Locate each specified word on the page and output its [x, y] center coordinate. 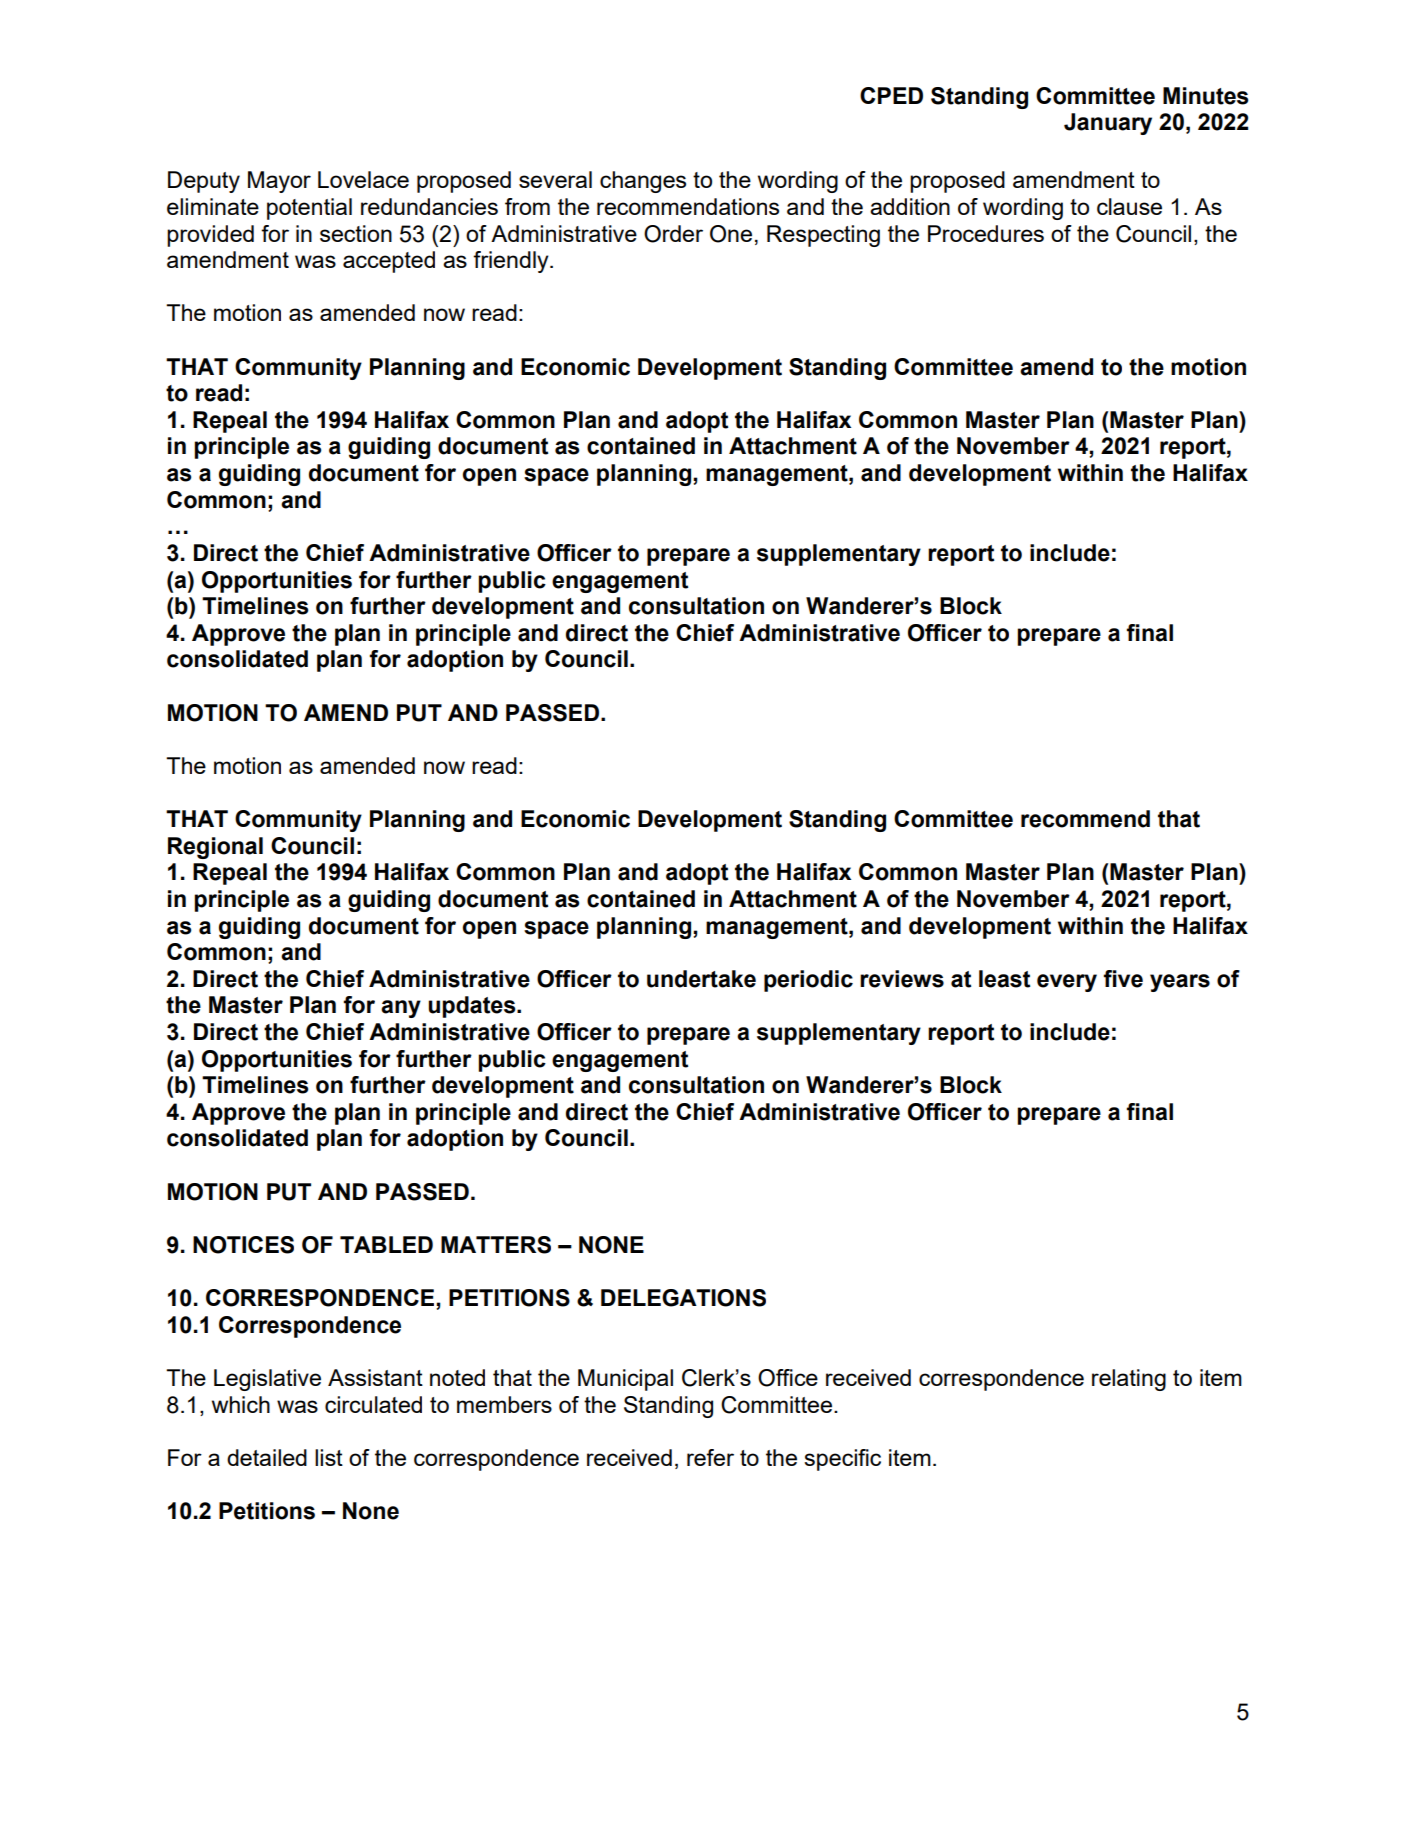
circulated [373, 1404]
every [1067, 983]
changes [643, 182]
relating [1129, 1380]
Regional [215, 848]
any [401, 1009]
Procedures [986, 233]
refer [710, 1457]
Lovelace [363, 179]
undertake [701, 979]
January [1108, 124]
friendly [512, 262]
